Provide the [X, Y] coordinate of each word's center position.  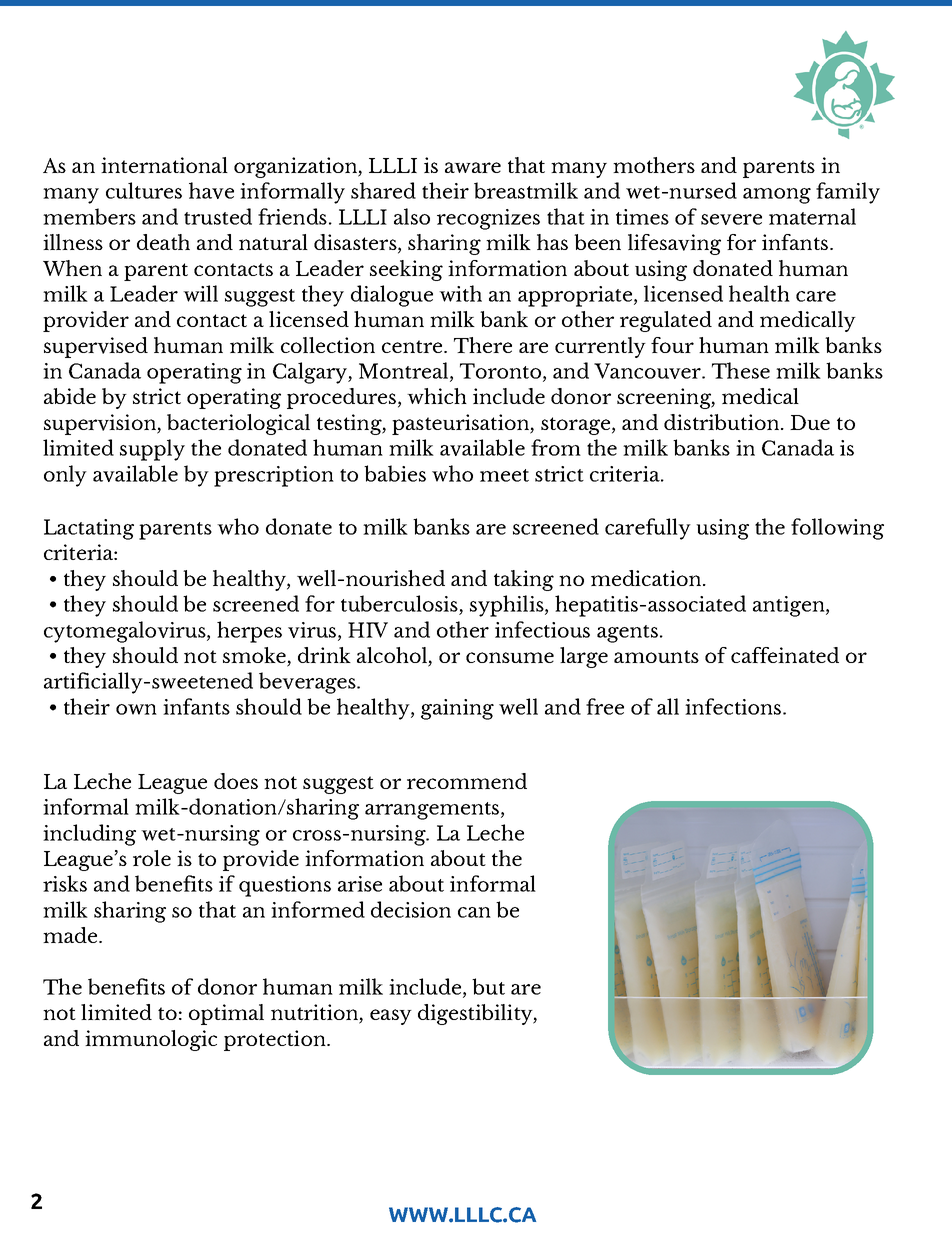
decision [411, 909]
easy [391, 1017]
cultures [144, 190]
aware [473, 167]
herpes [249, 632]
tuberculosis [399, 603]
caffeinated [785, 655]
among [777, 196]
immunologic [151, 1040]
